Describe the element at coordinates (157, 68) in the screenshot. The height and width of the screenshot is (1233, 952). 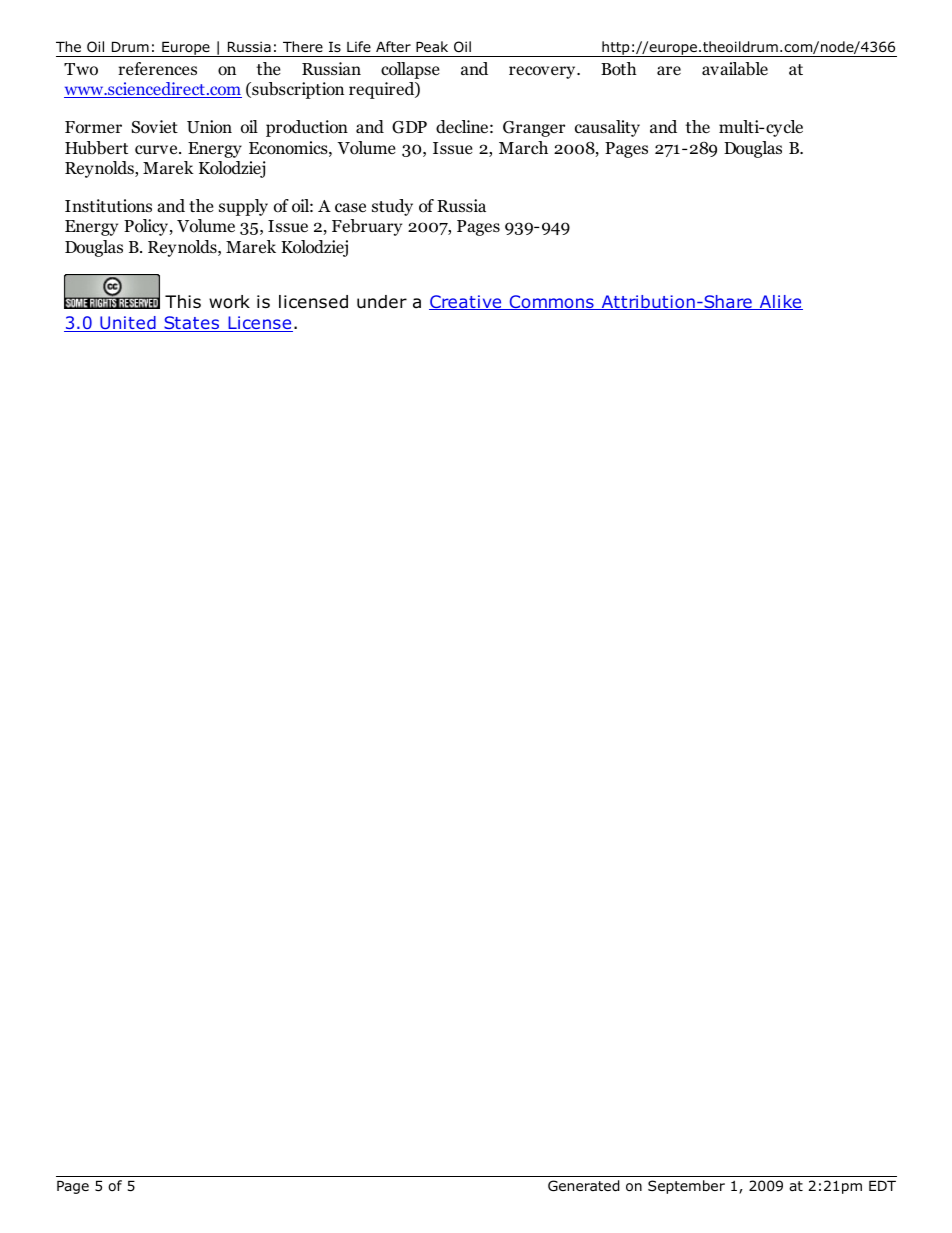
I see `references` at that location.
